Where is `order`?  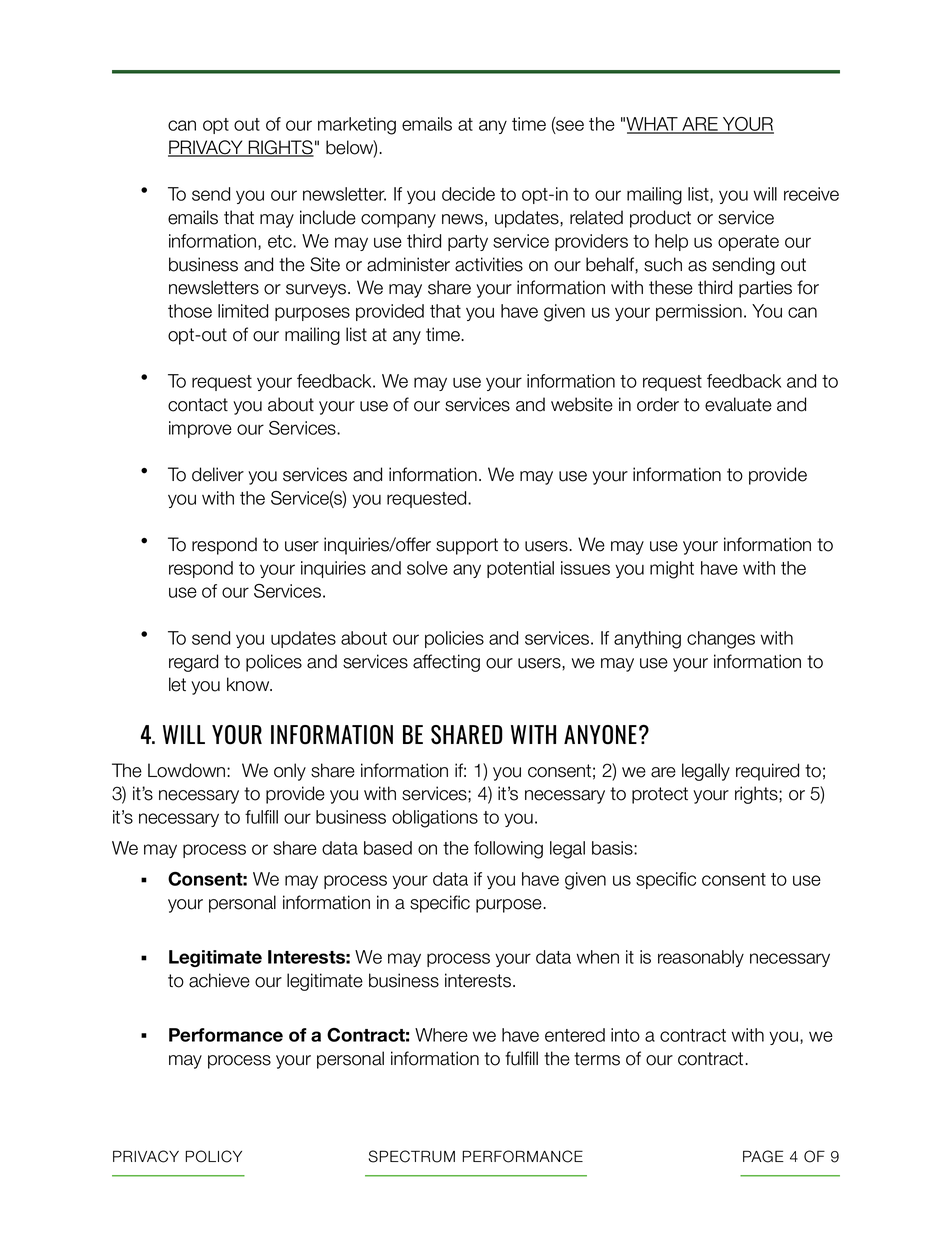
order is located at coordinates (658, 404).
